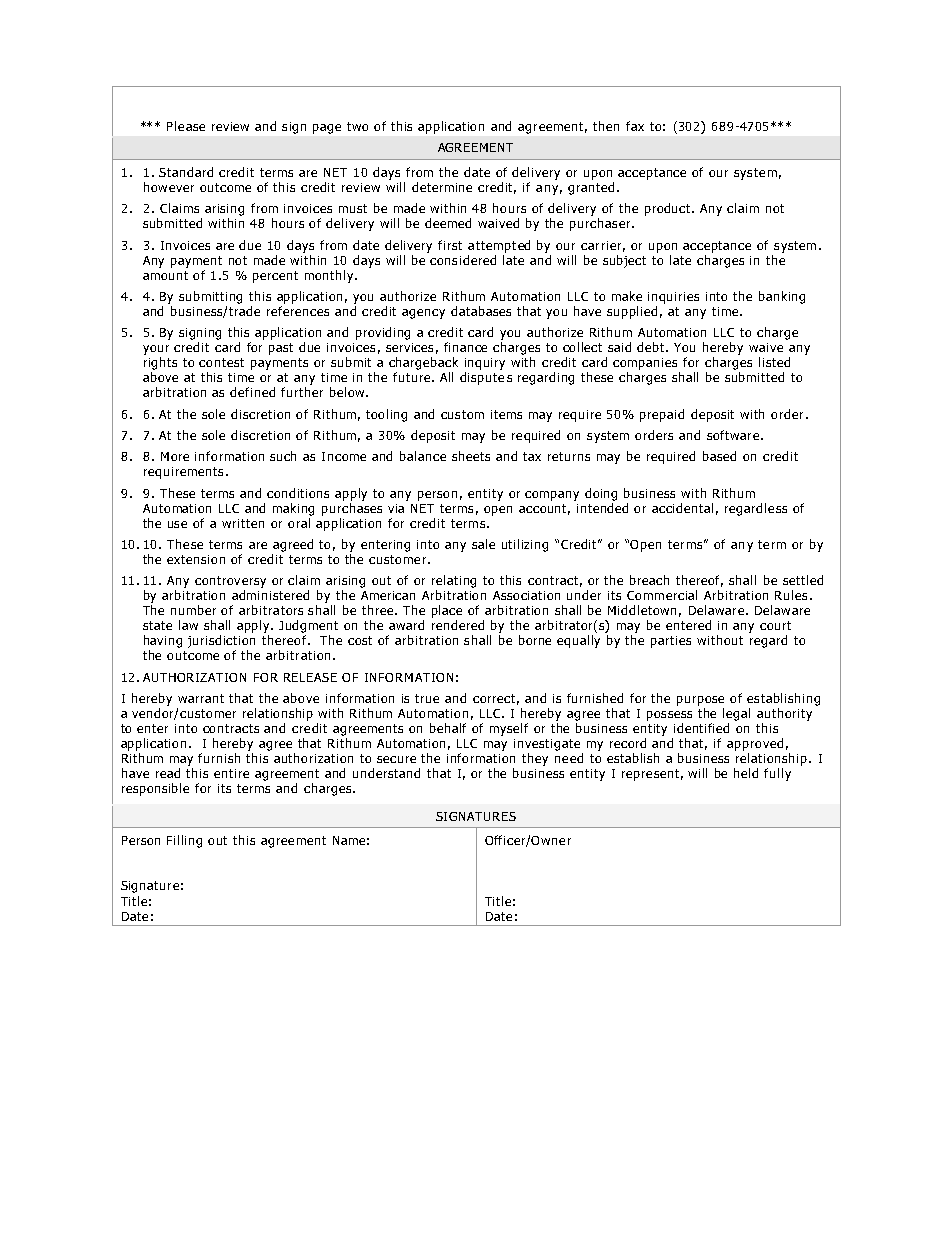 Image resolution: width=952 pixels, height=1233 pixels. What do you see at coordinates (485, 364) in the image?
I see `inquiry` at bounding box center [485, 364].
